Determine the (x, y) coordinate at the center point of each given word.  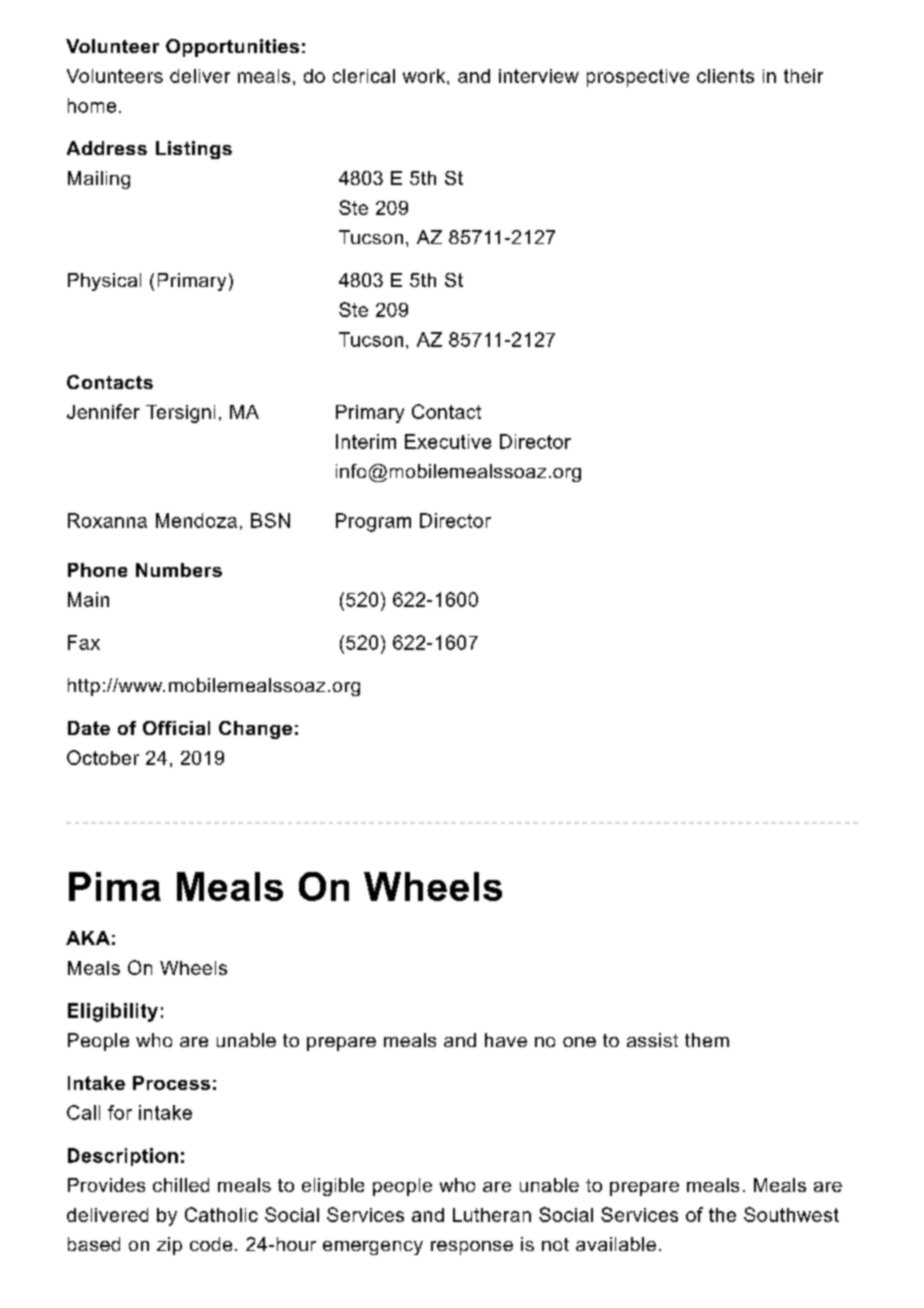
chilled (181, 1185)
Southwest (791, 1214)
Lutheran (492, 1215)
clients (725, 76)
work (425, 76)
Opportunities (232, 48)
